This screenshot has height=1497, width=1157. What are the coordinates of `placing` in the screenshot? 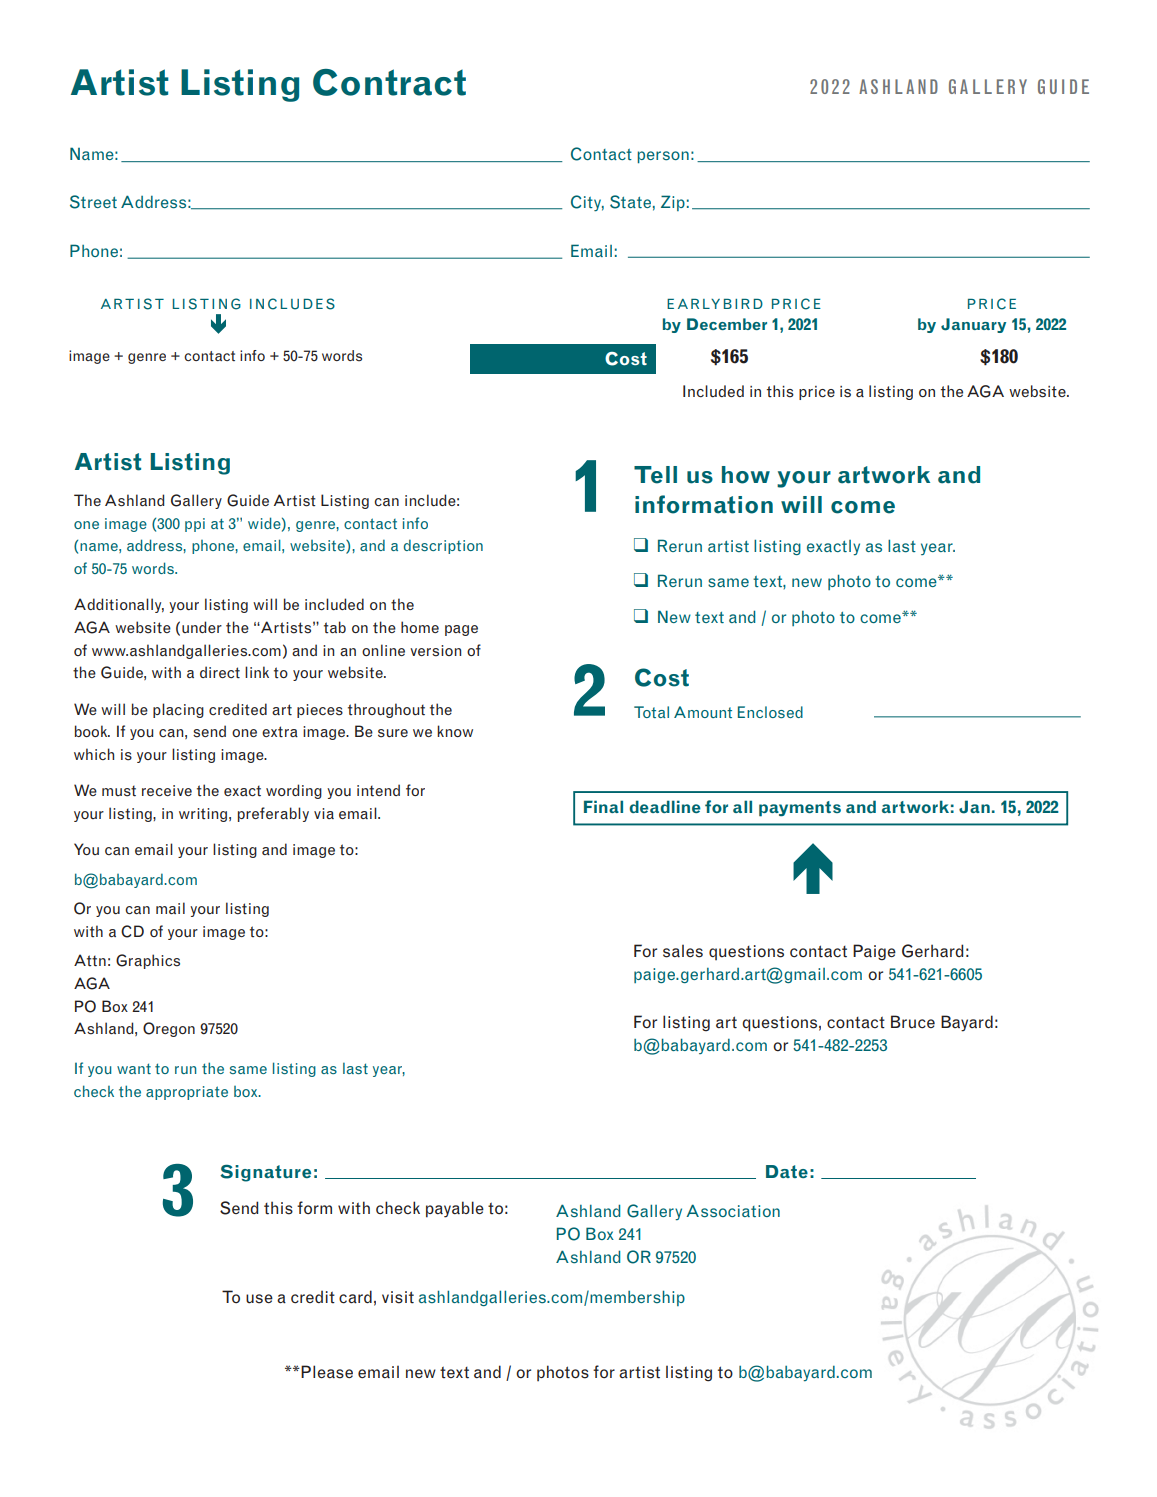 It's located at (178, 710).
